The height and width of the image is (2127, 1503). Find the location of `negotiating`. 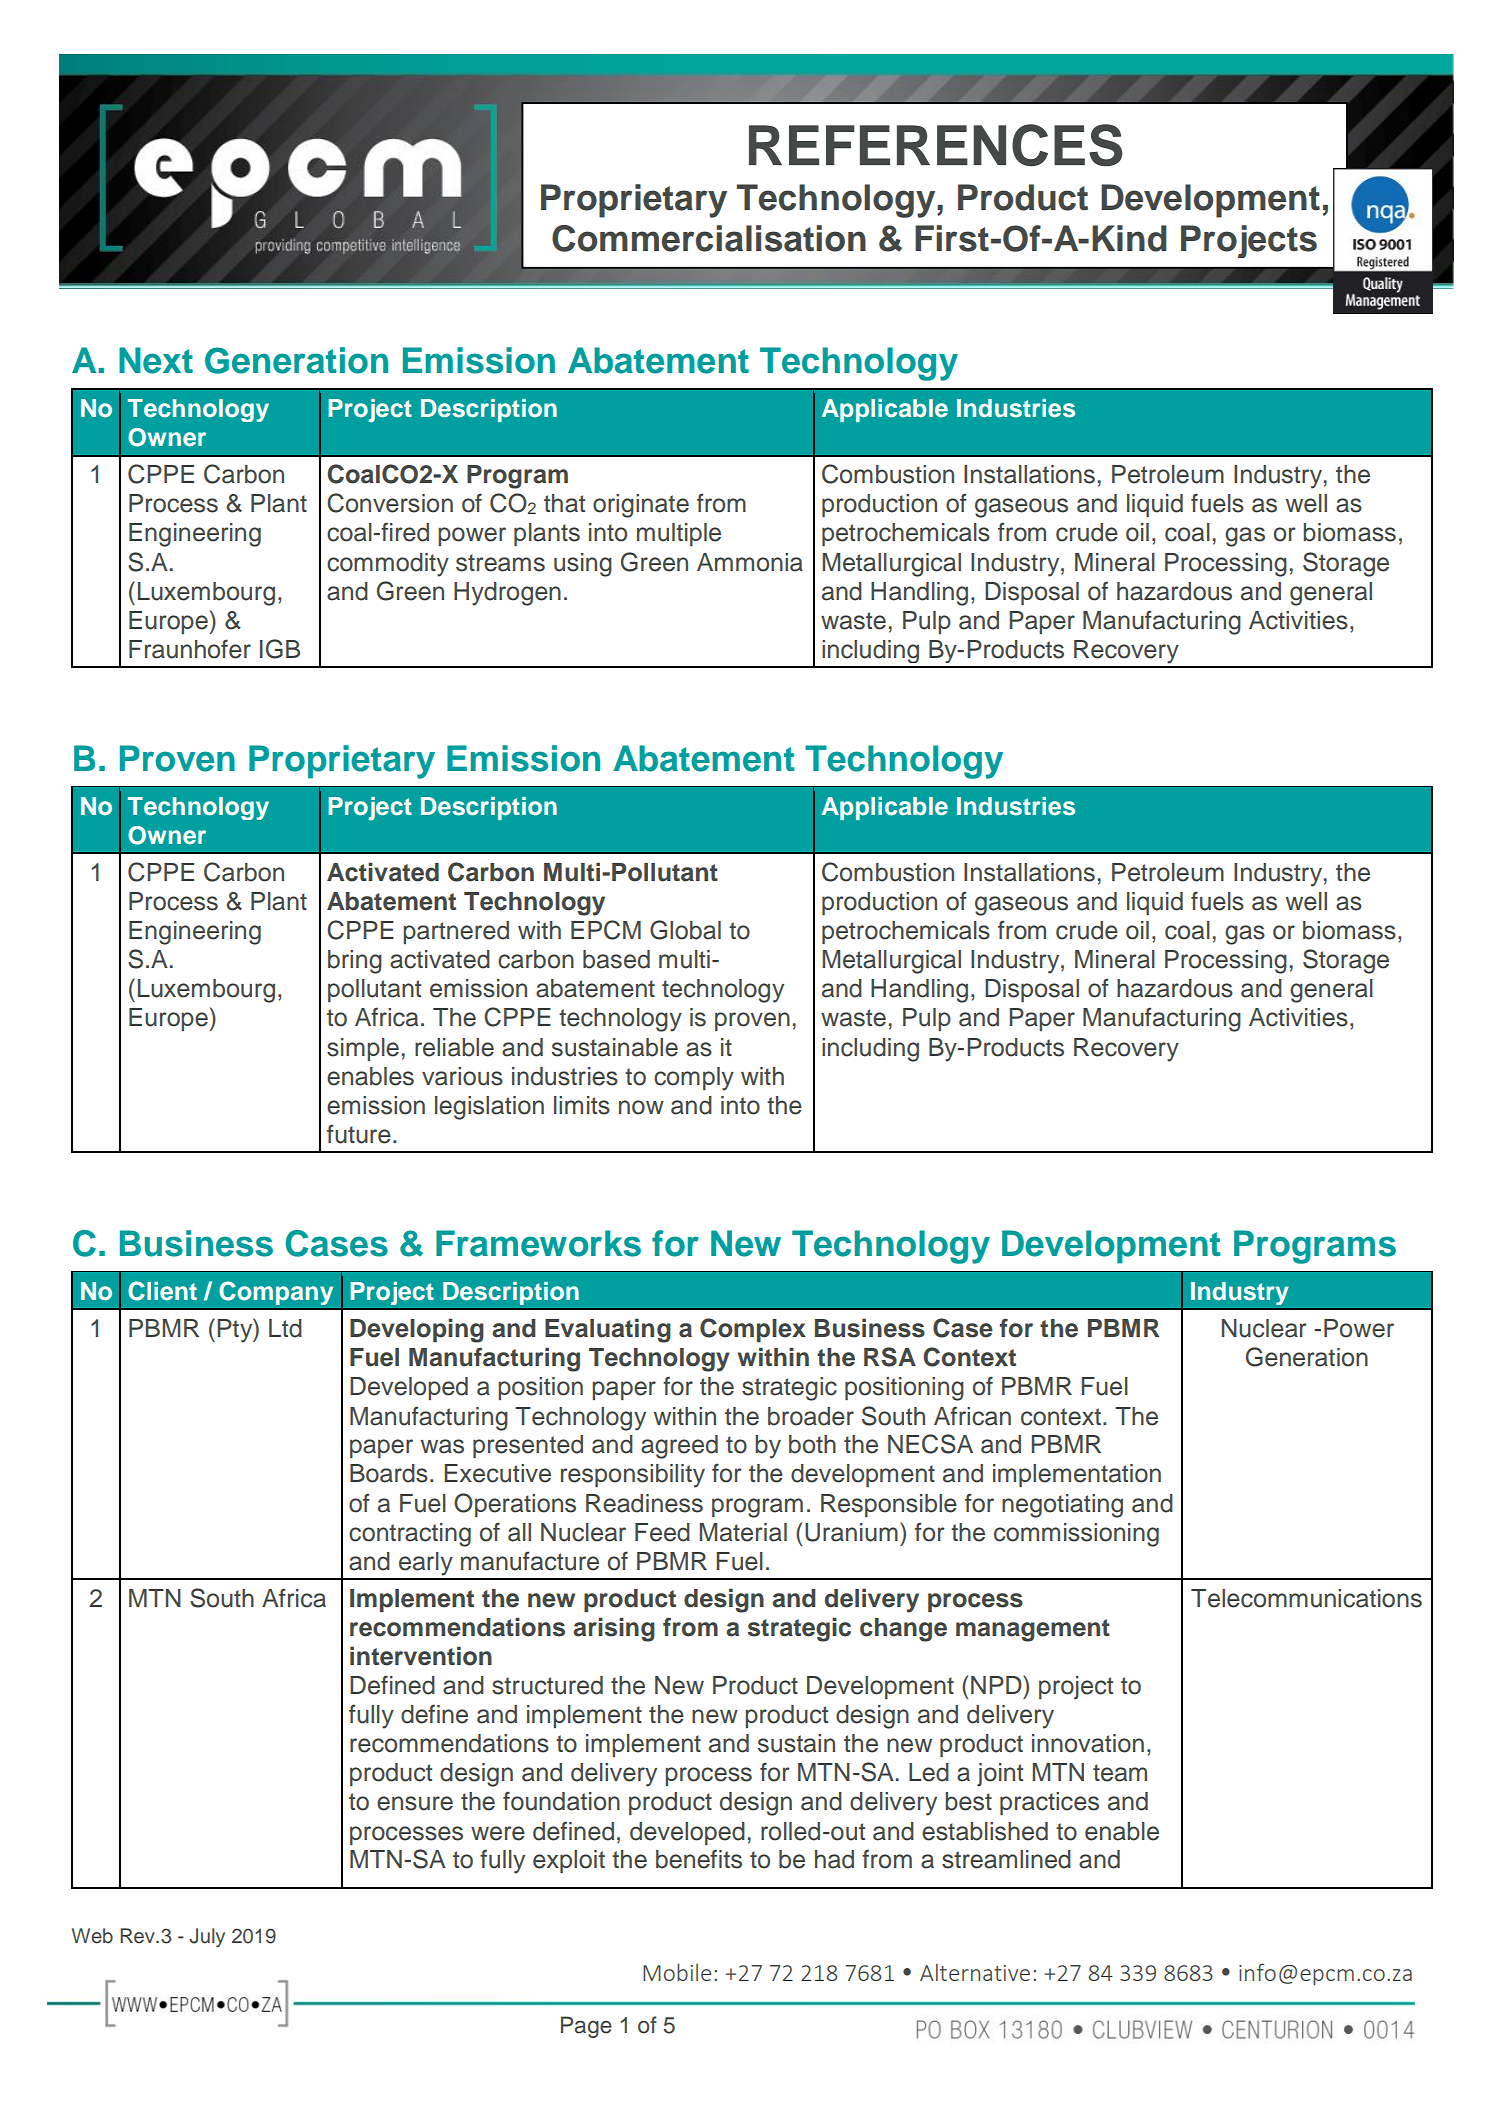

negotiating is located at coordinates (1062, 1506).
